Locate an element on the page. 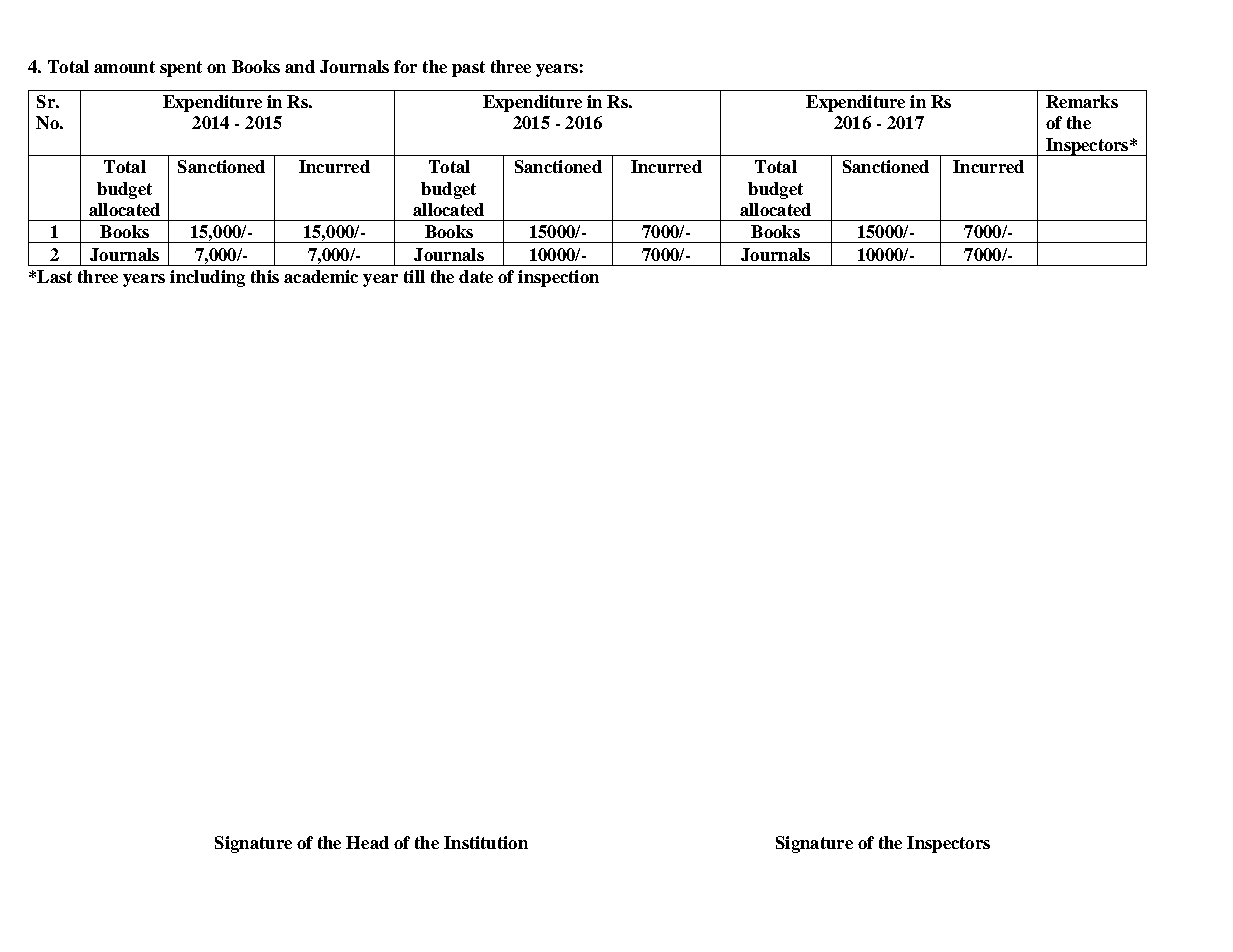 The width and height of the image is (1233, 952). spent is located at coordinates (181, 69).
